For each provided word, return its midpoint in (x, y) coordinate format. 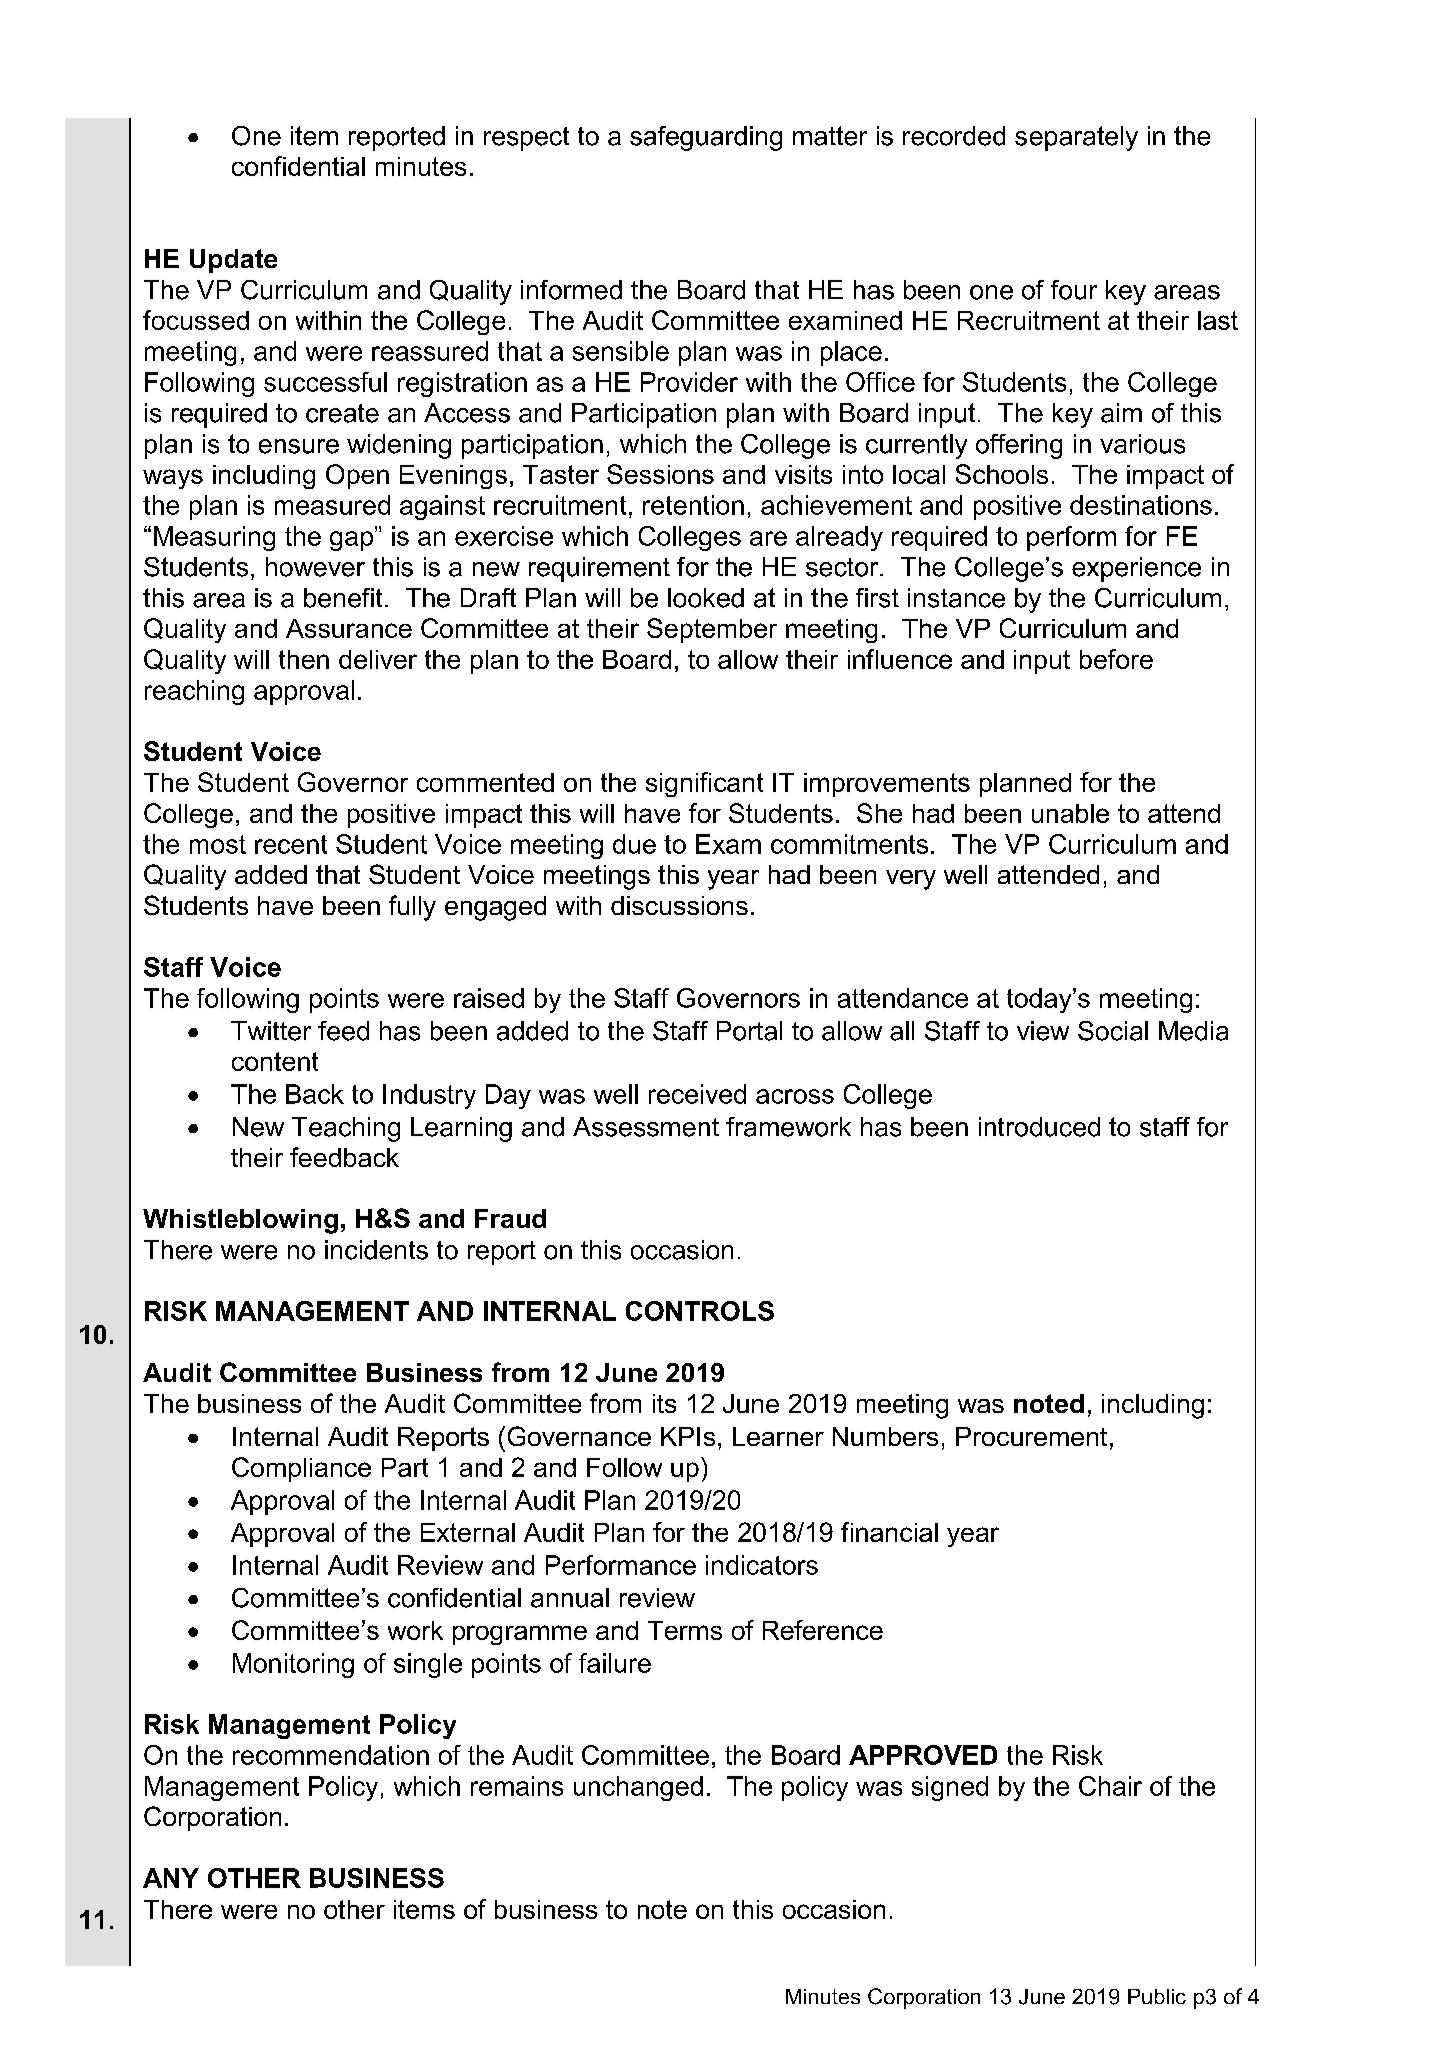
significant (704, 784)
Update (233, 261)
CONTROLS (700, 1311)
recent (291, 844)
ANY (171, 1878)
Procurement (1031, 1436)
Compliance (301, 1469)
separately (1076, 138)
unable (1070, 813)
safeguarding (706, 138)
